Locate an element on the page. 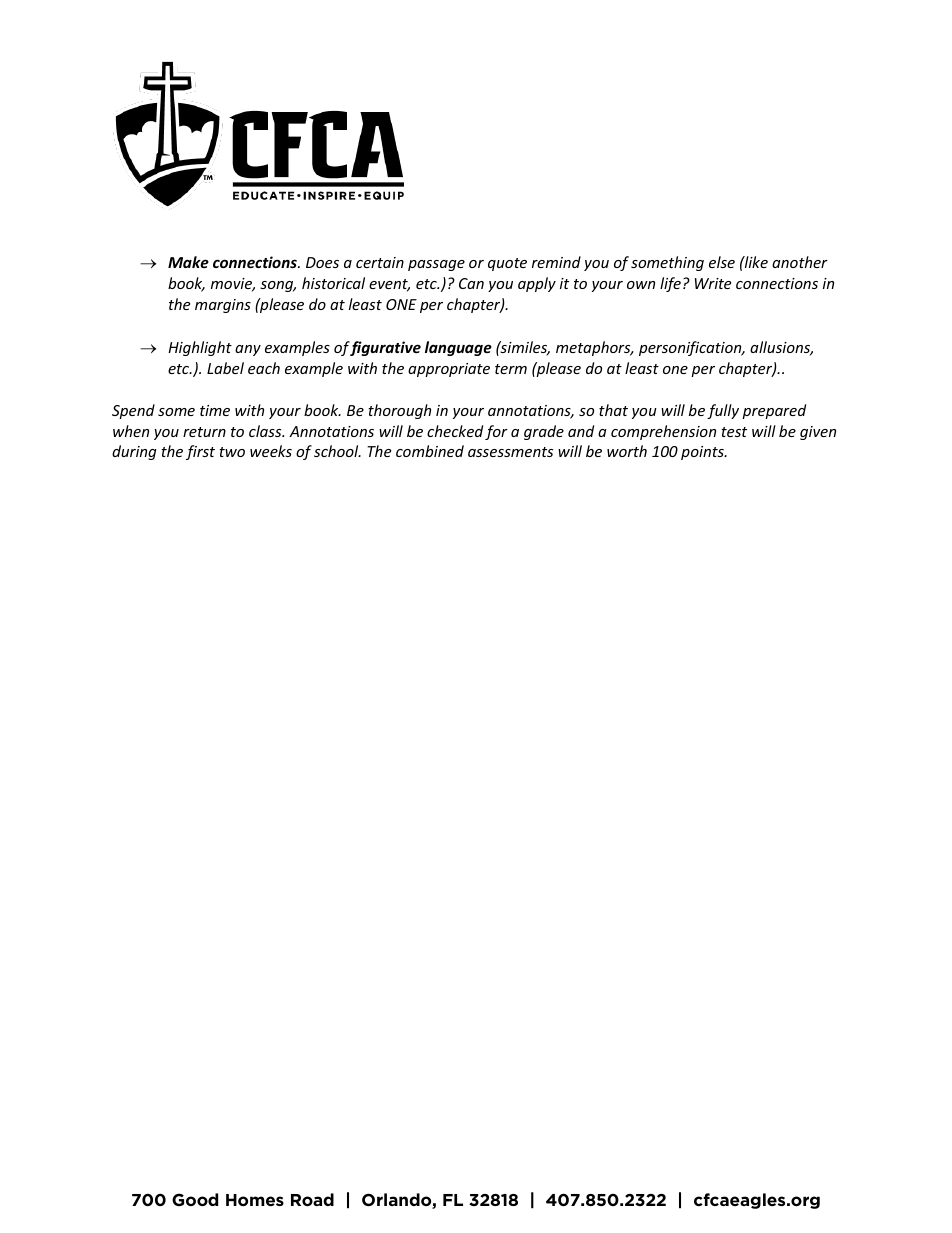 The width and height of the document is (952, 1233). during is located at coordinates (134, 452).
